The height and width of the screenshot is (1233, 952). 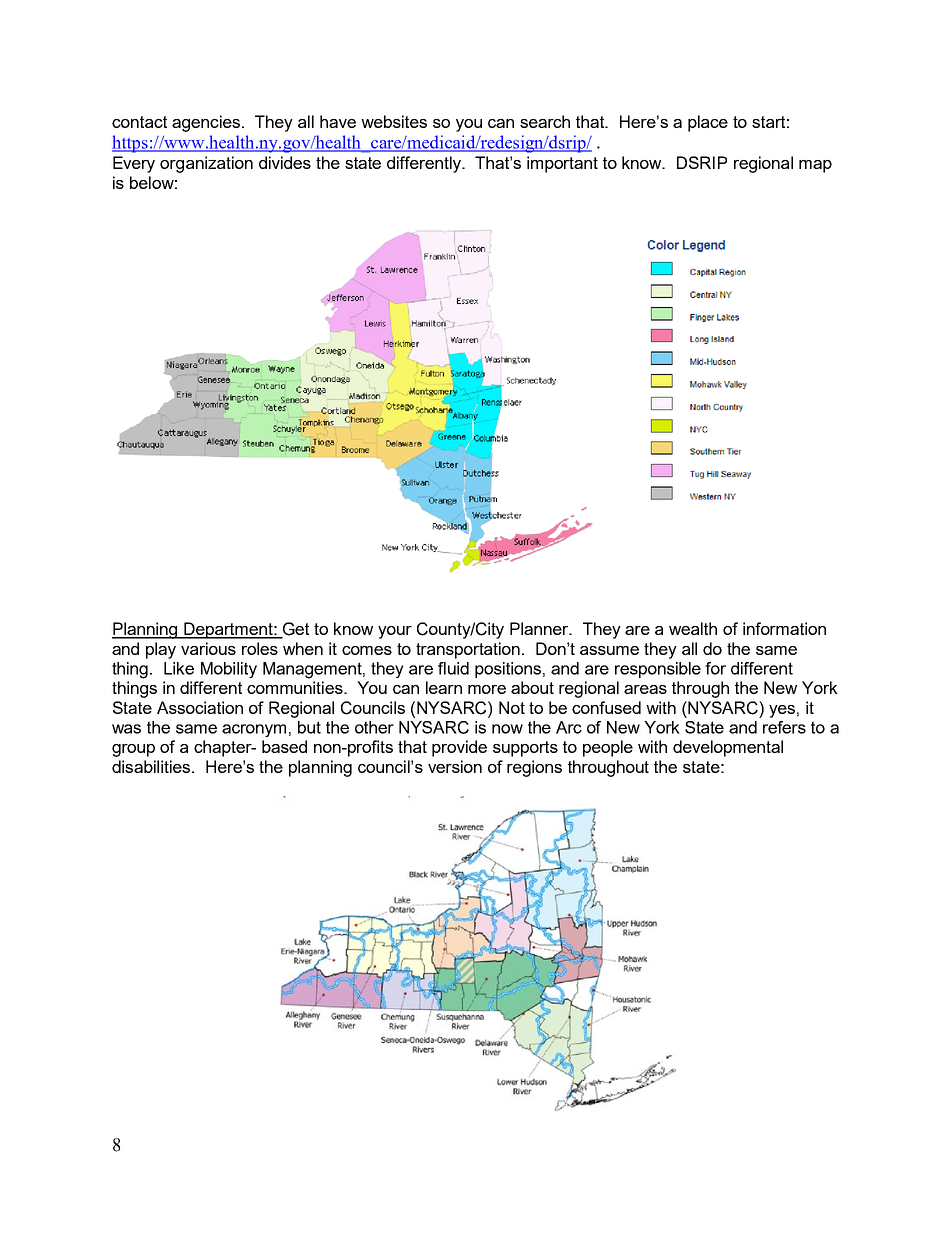 What do you see at coordinates (459, 748) in the screenshot?
I see `provide` at bounding box center [459, 748].
